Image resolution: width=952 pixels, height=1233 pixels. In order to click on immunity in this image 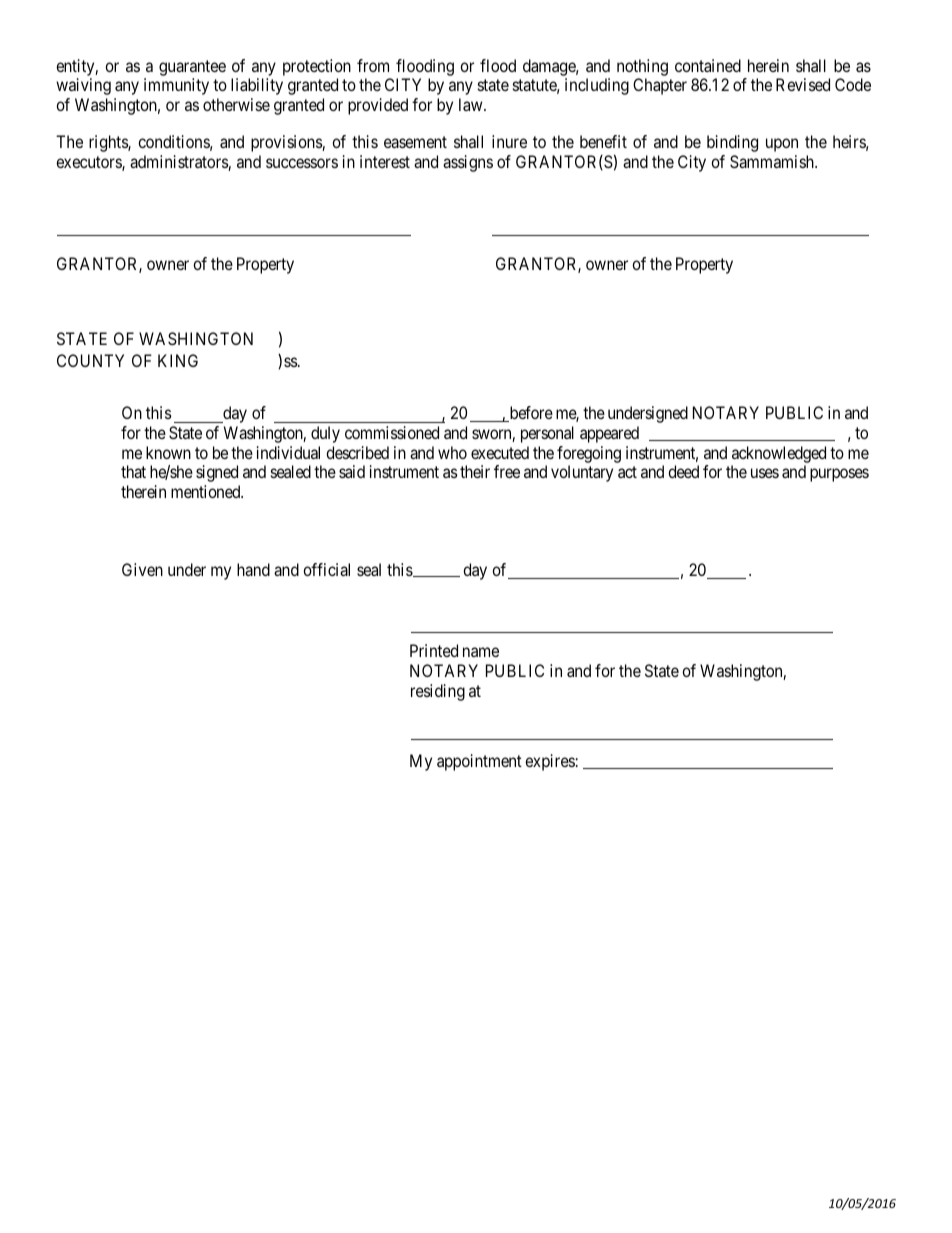, I will do `click(176, 86)`.
